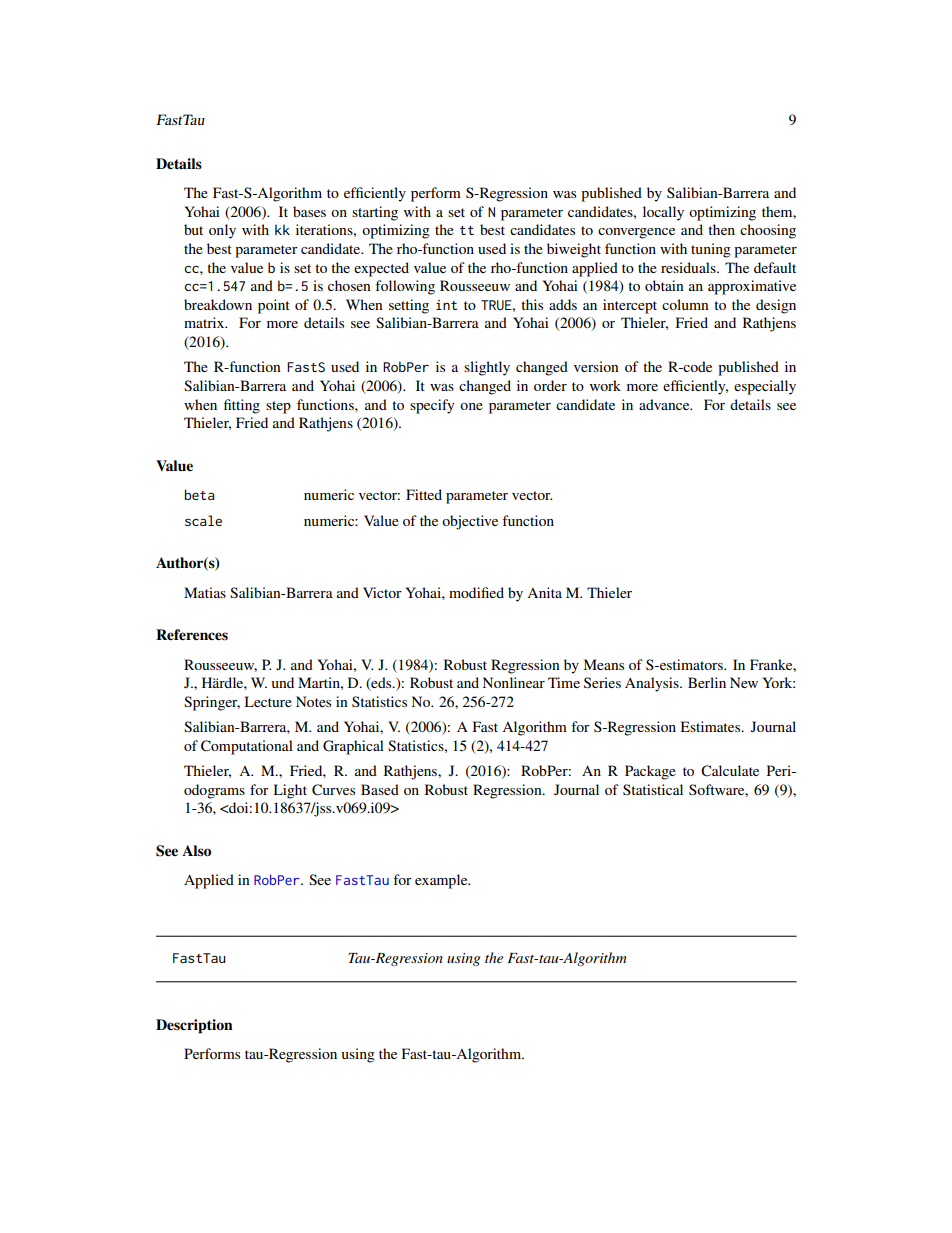 The image size is (952, 1233). Describe the element at coordinates (721, 229) in the screenshot. I see `then` at that location.
